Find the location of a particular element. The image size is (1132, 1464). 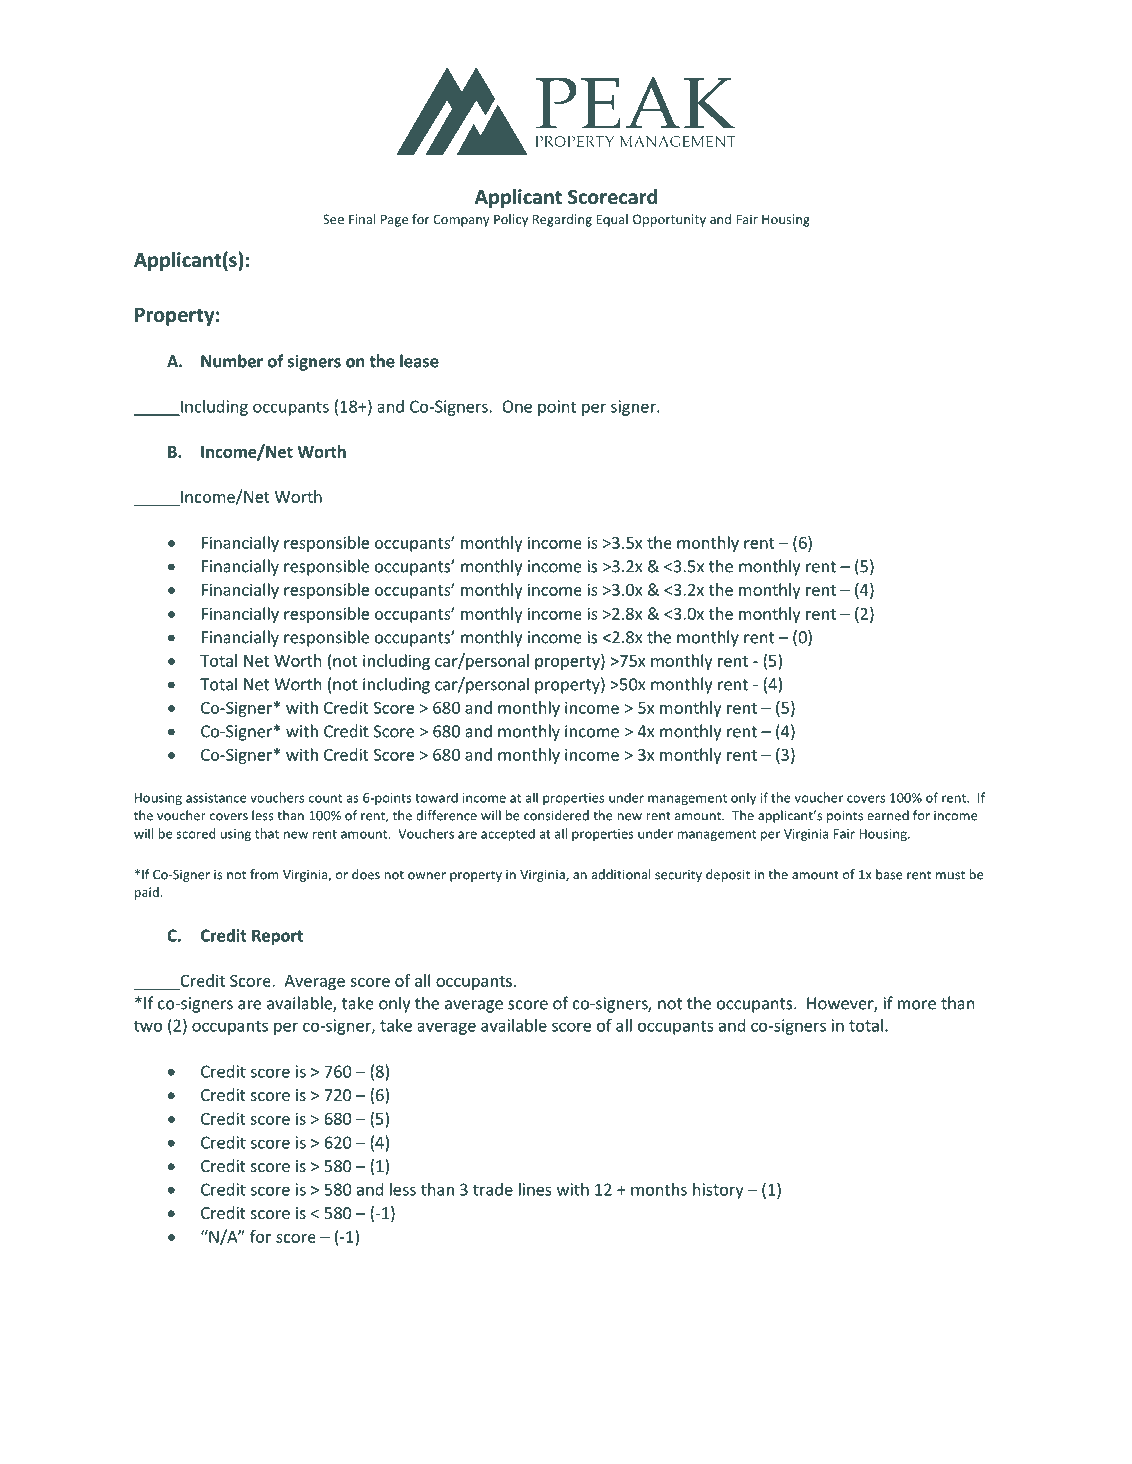

considered is located at coordinates (556, 815).
